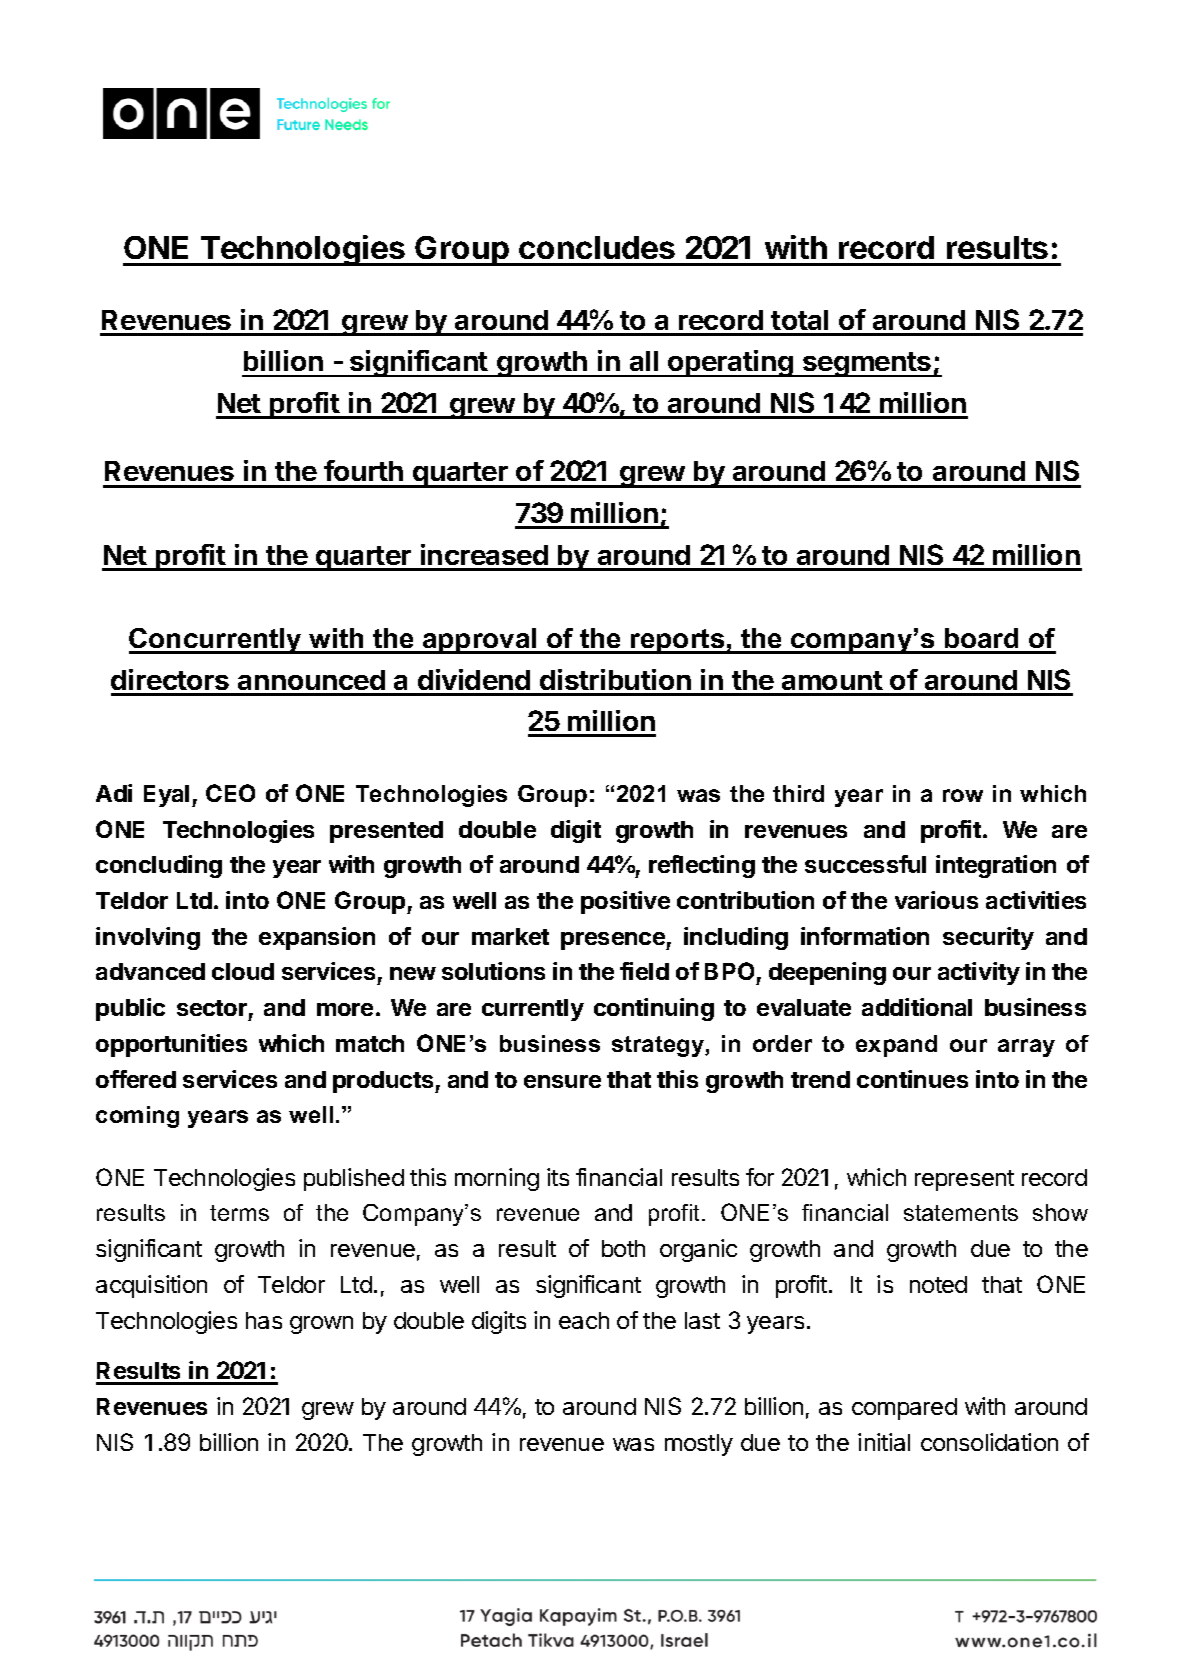 The image size is (1184, 1675). I want to click on operating, so click(730, 363).
